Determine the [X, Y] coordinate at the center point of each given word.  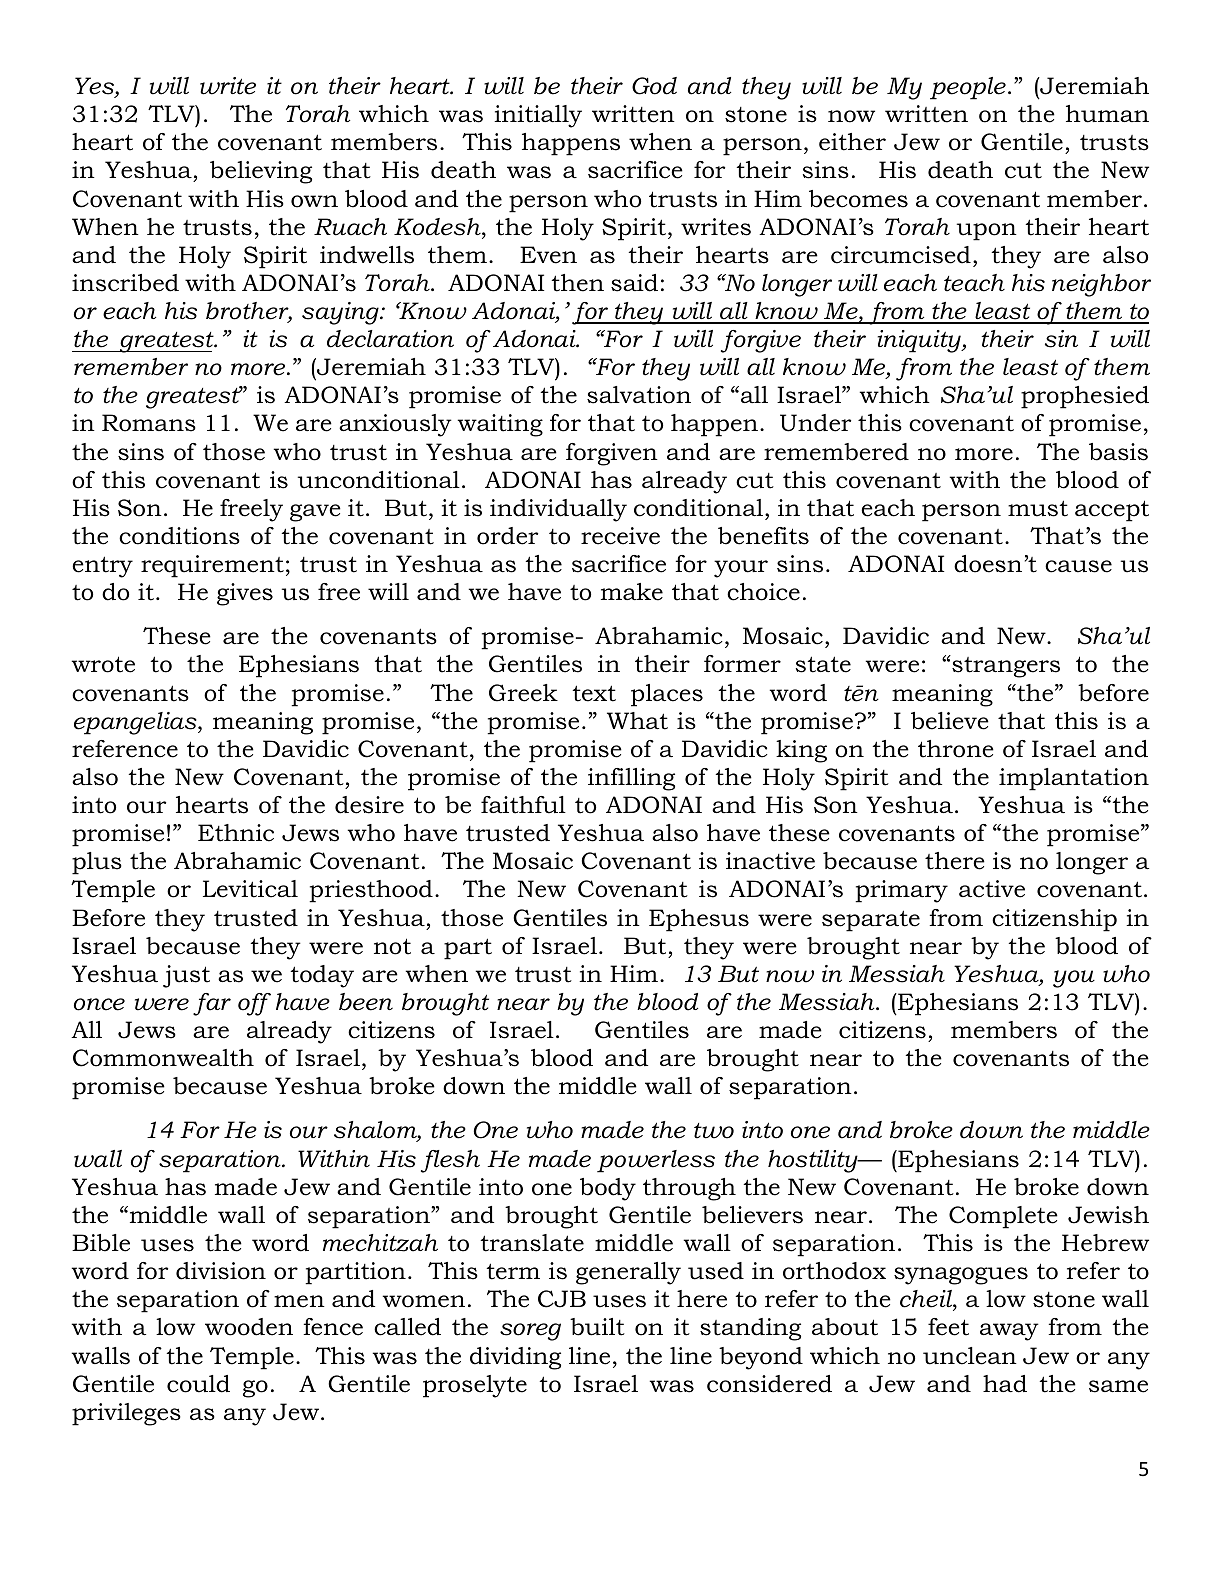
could [198, 1384]
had [1005, 1384]
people [968, 88]
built [597, 1327]
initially [538, 116]
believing [261, 172]
